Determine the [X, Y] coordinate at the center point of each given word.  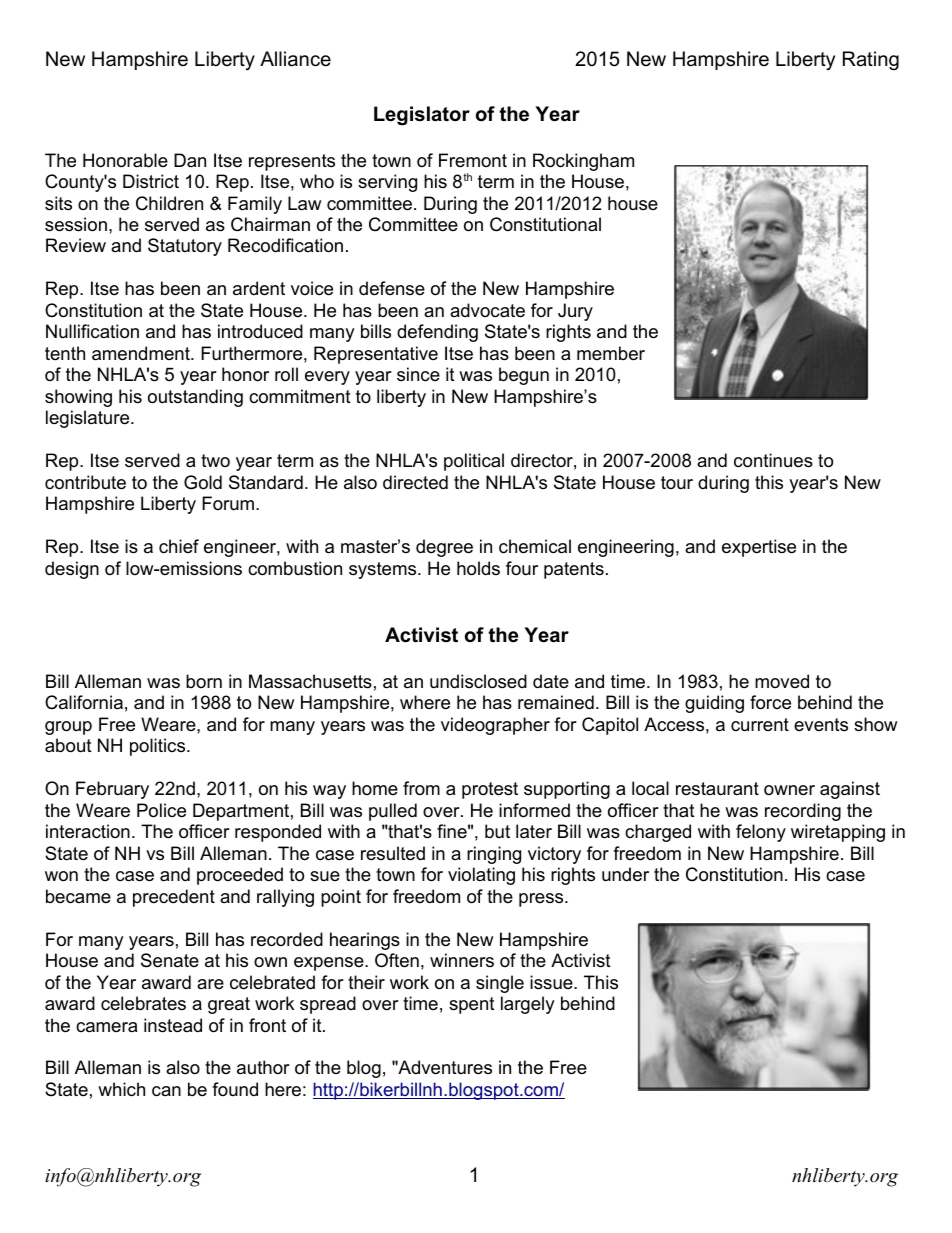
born [204, 681]
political [474, 462]
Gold [203, 482]
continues [773, 460]
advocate [487, 310]
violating [481, 876]
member [611, 353]
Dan [190, 160]
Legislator [422, 116]
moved [782, 681]
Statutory [185, 247]
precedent [174, 898]
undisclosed [478, 681]
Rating [871, 61]
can [166, 1091]
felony [761, 833]
